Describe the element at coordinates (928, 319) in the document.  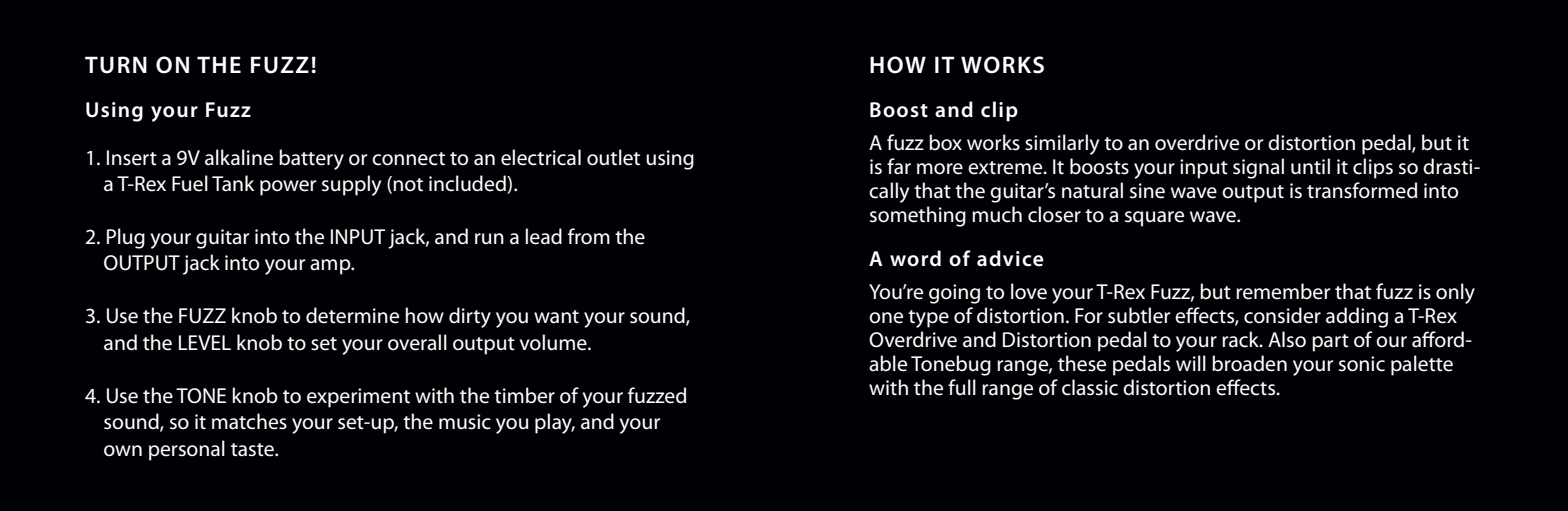
I see `type` at that location.
